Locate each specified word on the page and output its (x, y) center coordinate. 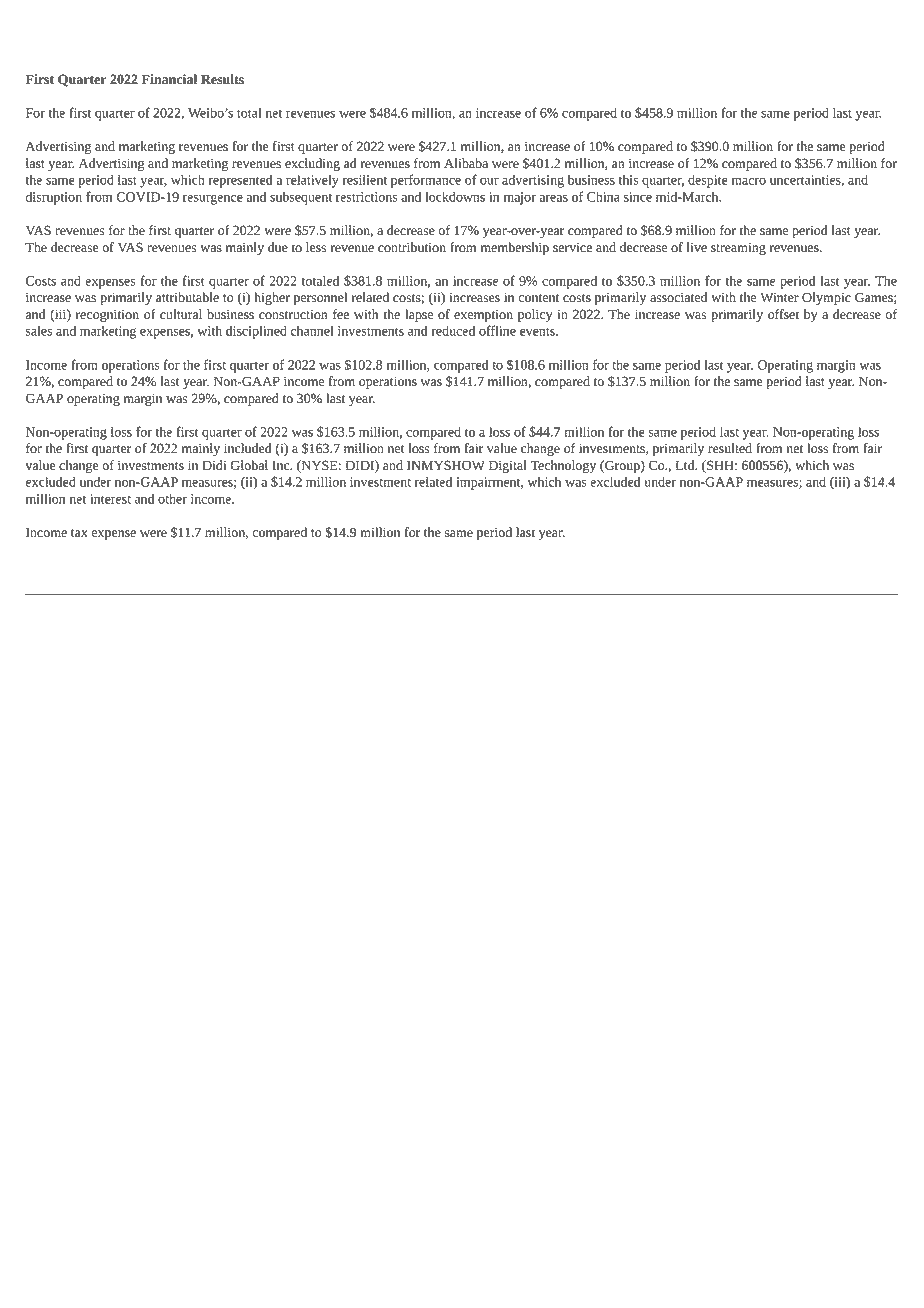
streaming (738, 249)
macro (748, 181)
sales (39, 330)
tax (79, 533)
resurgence (213, 199)
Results (222, 79)
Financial (169, 79)
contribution (412, 247)
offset (783, 314)
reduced (453, 330)
